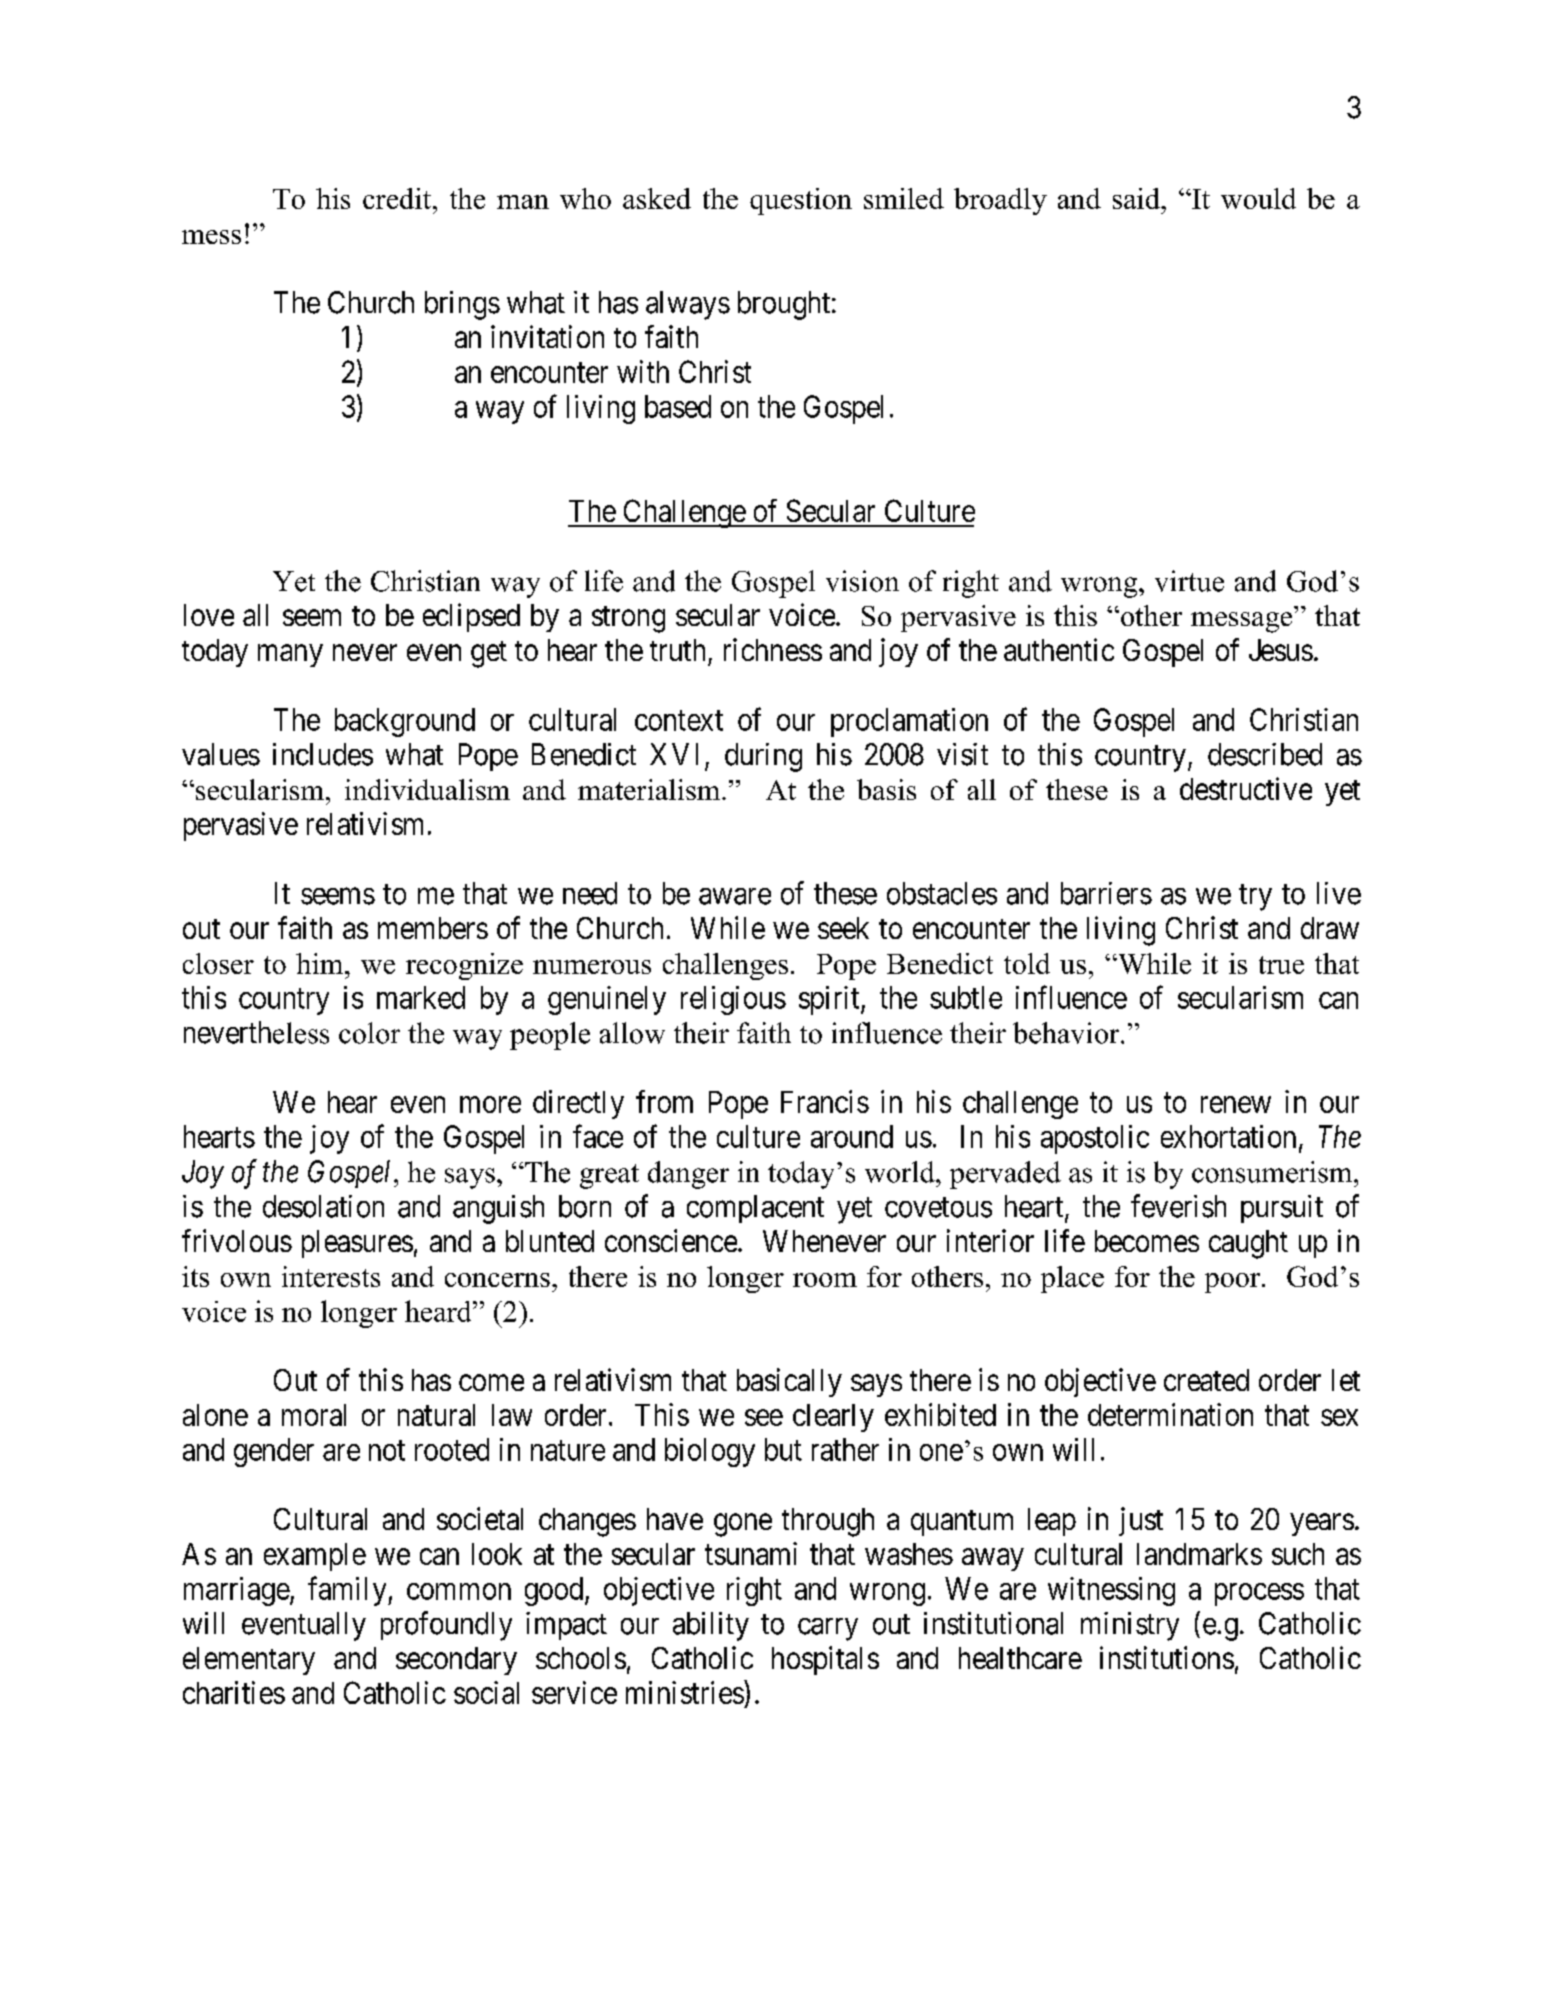 Image resolution: width=1542 pixels, height=1995 pixels. What do you see at coordinates (828, 1629) in the screenshot?
I see `carry` at bounding box center [828, 1629].
